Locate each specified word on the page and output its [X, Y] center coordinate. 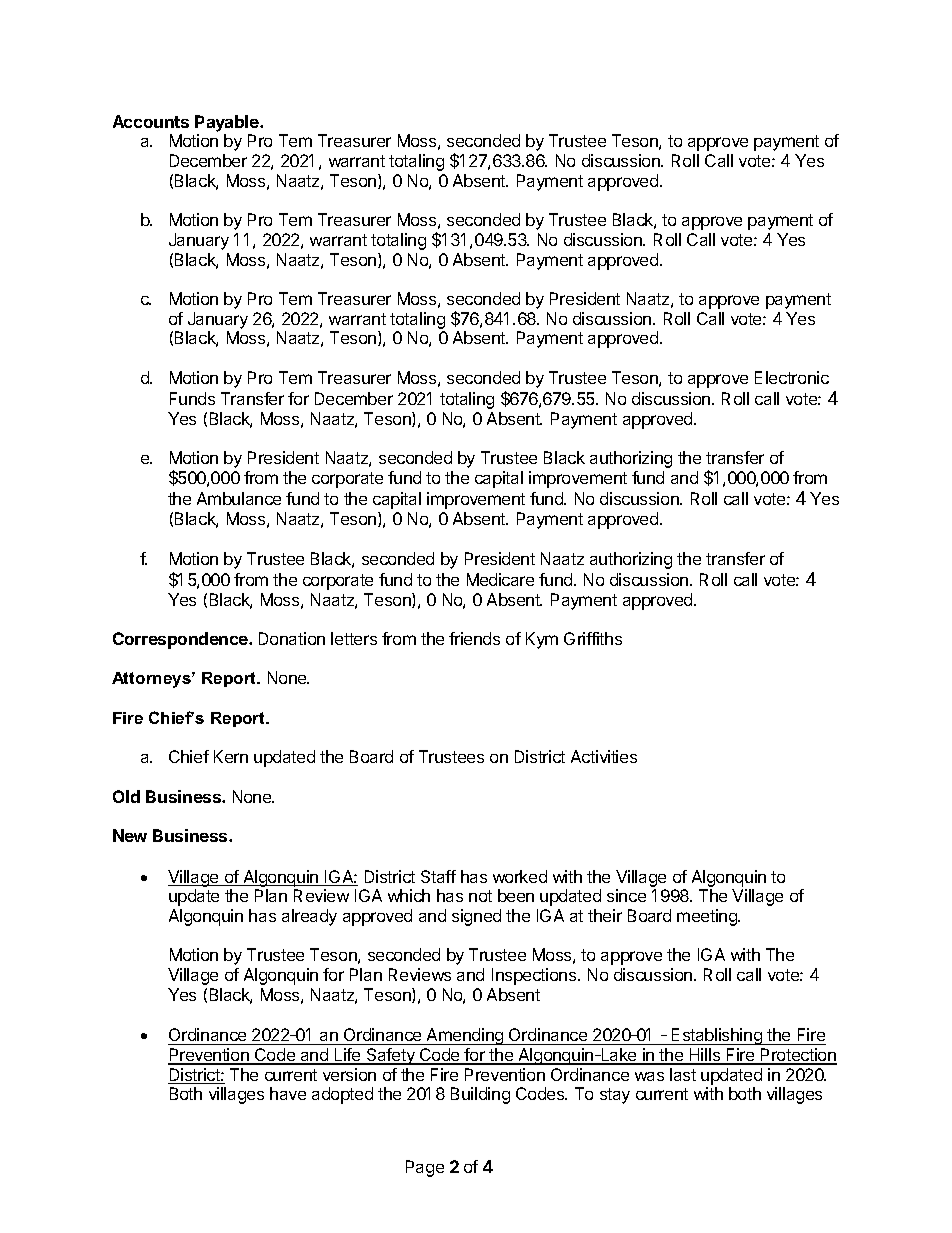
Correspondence [181, 640]
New [130, 835]
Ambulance [239, 498]
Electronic [792, 377]
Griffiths [593, 638]
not [480, 896]
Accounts [151, 121]
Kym [542, 640]
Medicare [500, 579]
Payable [228, 123]
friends [474, 638]
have [288, 1093]
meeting [708, 917]
